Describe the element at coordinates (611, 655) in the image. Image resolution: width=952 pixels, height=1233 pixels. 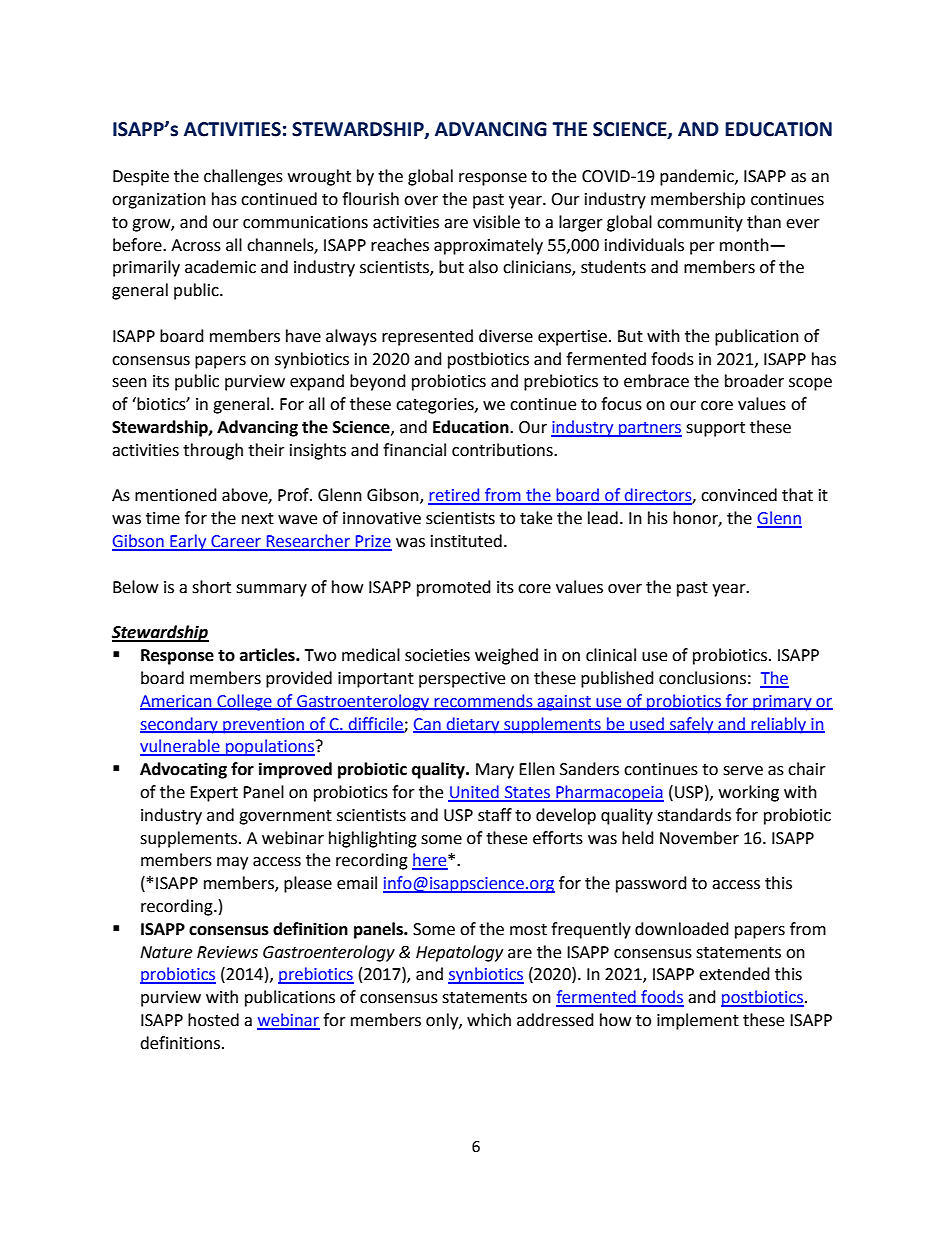
I see `clinical` at that location.
